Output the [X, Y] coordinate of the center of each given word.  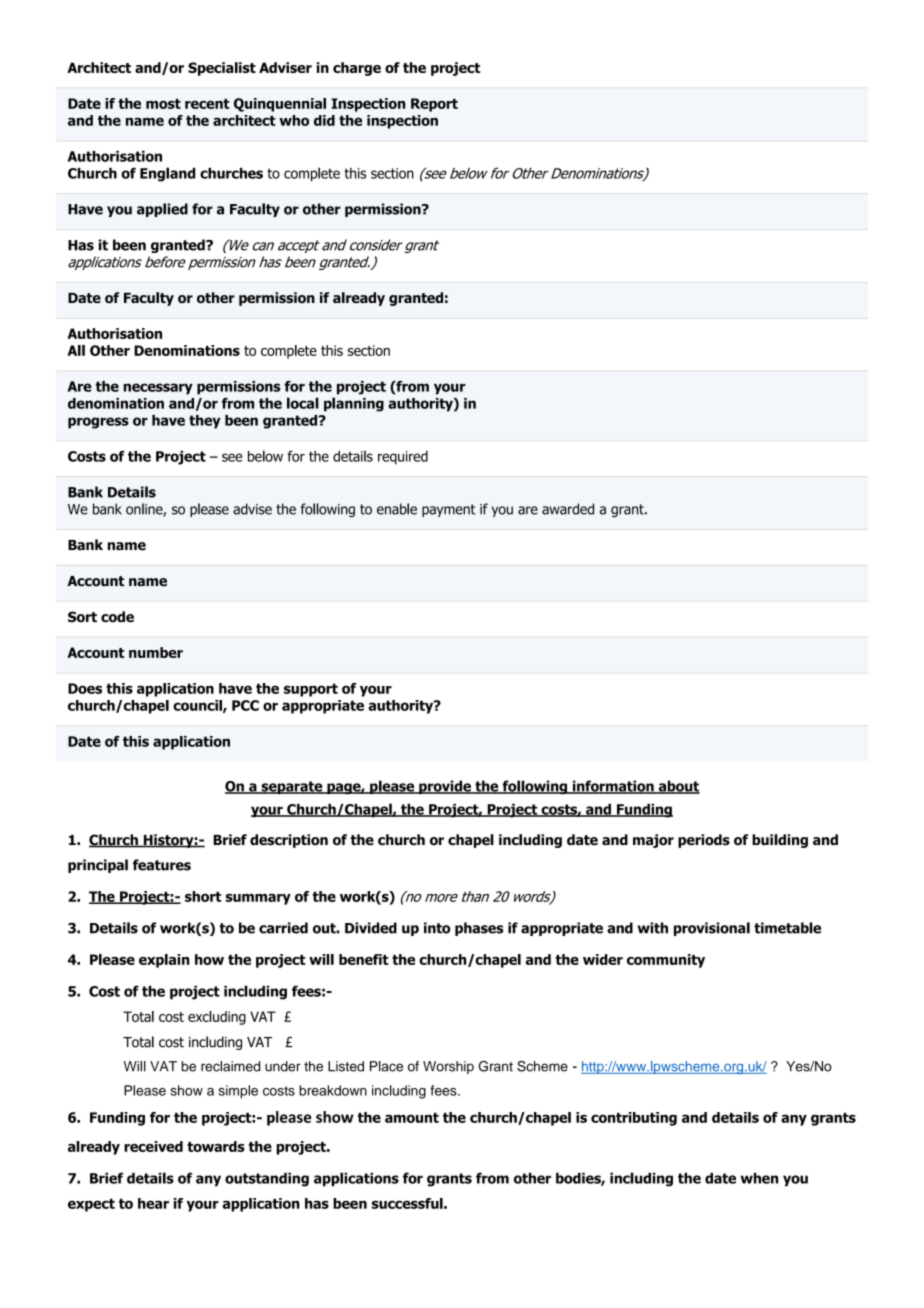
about [678, 787]
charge [357, 69]
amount [412, 1117]
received [153, 1146]
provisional [712, 929]
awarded [568, 509]
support [311, 690]
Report [434, 105]
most [163, 104]
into [437, 928]
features [162, 865]
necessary [158, 389]
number [156, 652]
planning [354, 404]
